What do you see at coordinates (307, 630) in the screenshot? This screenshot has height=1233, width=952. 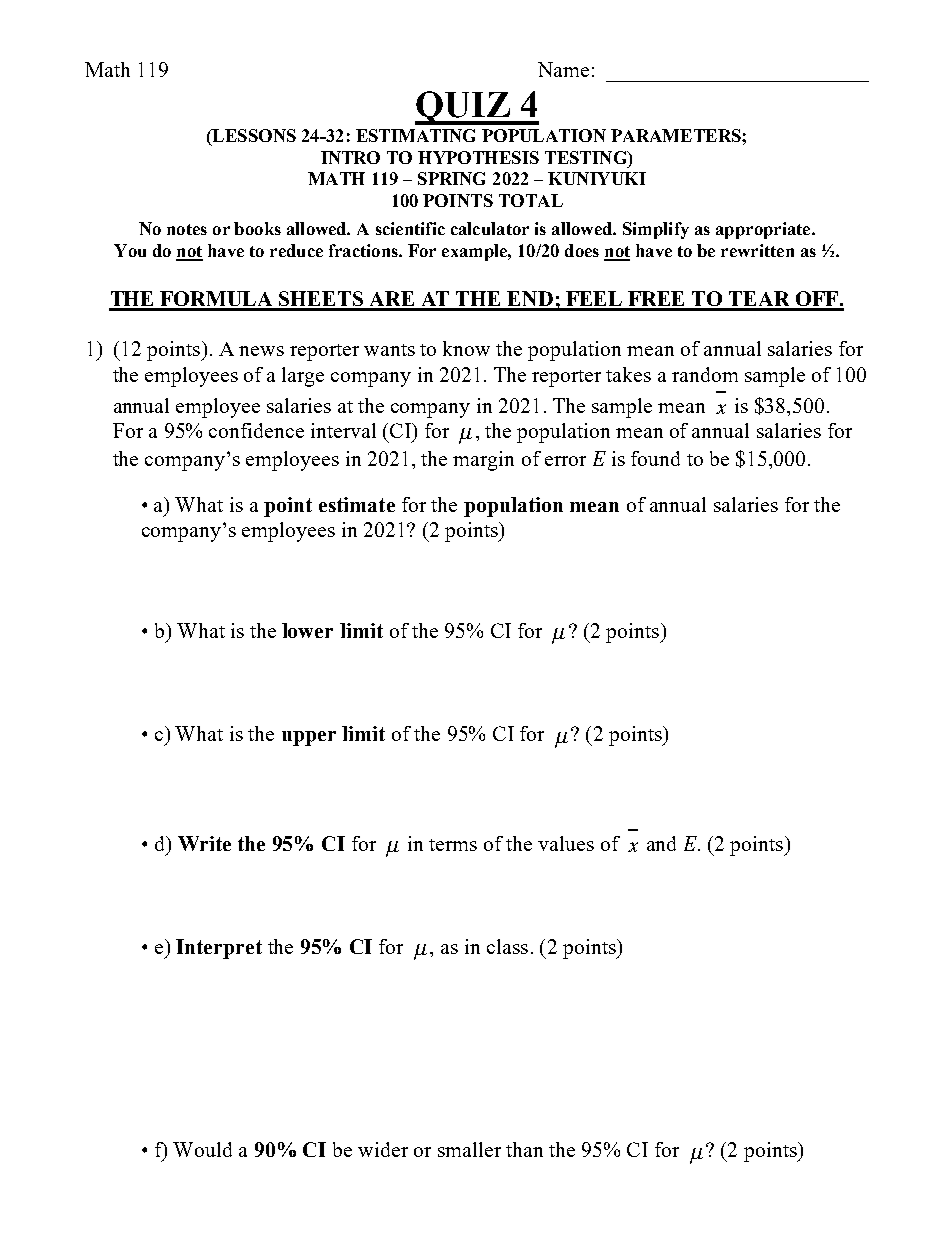 I see `lower` at bounding box center [307, 630].
